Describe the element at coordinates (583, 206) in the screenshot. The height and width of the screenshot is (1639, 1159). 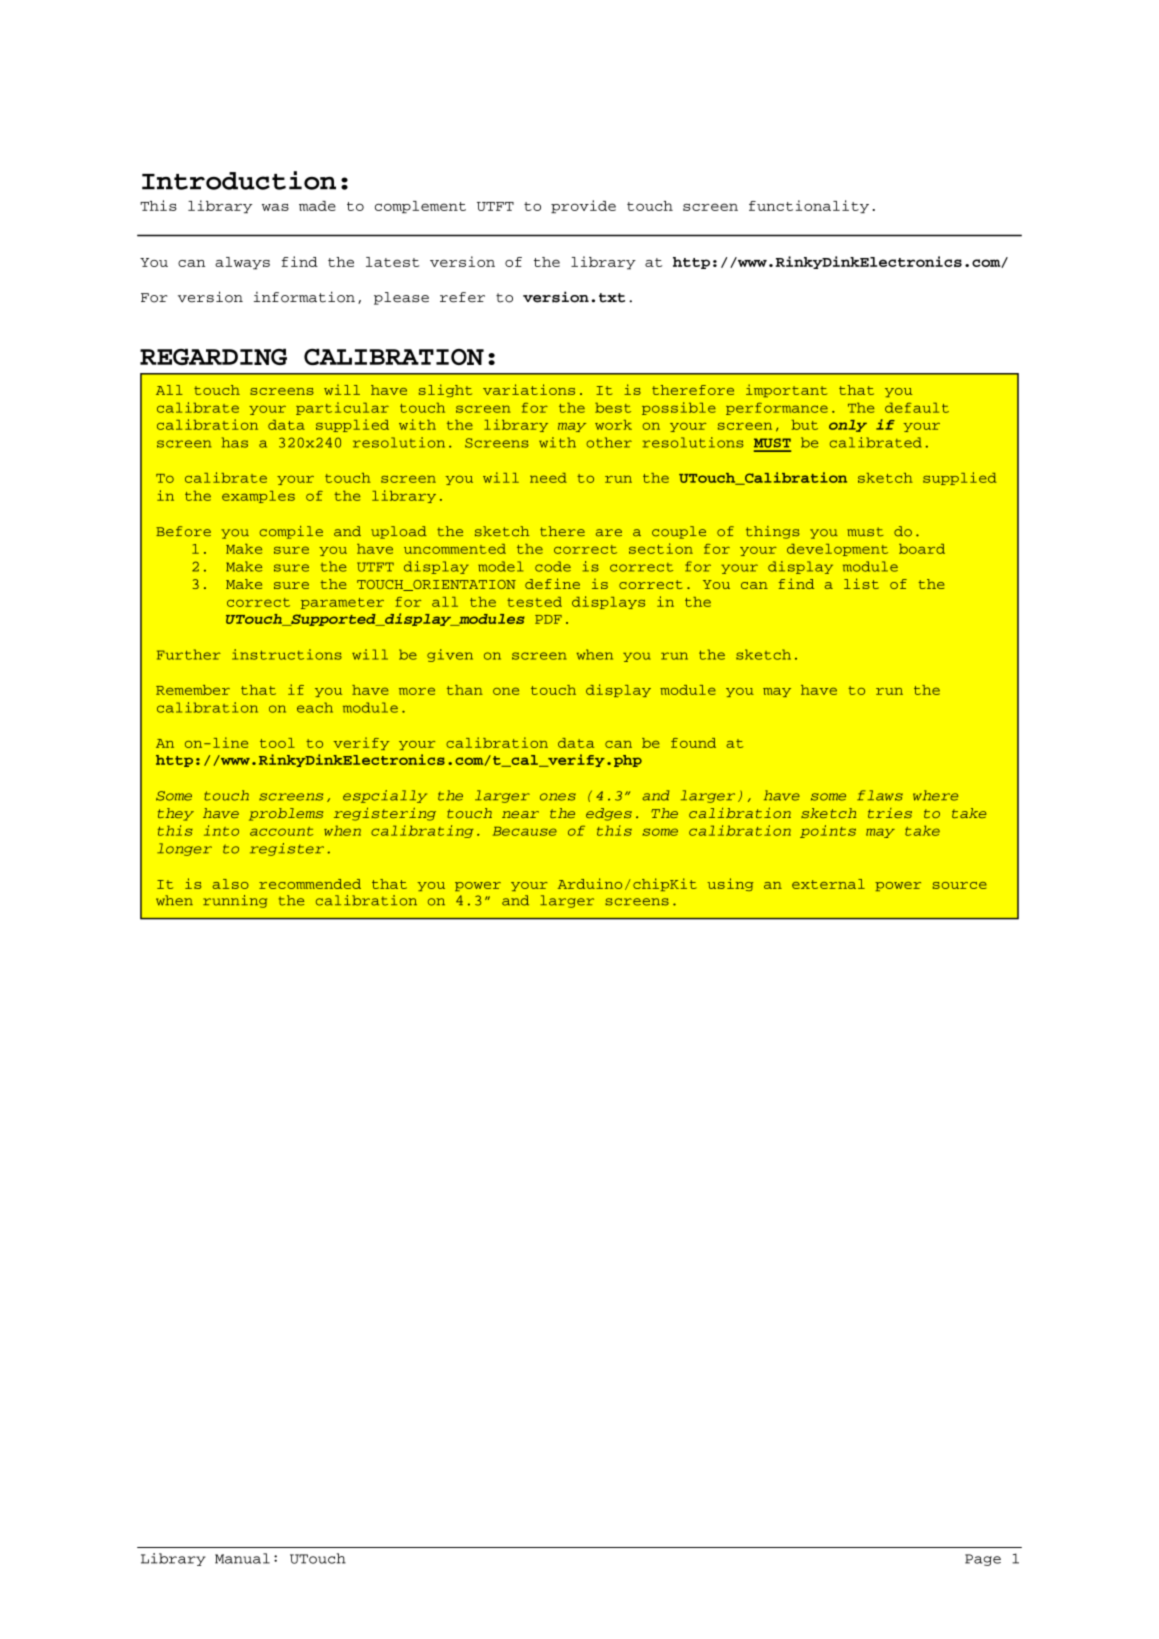
I see `provide` at that location.
